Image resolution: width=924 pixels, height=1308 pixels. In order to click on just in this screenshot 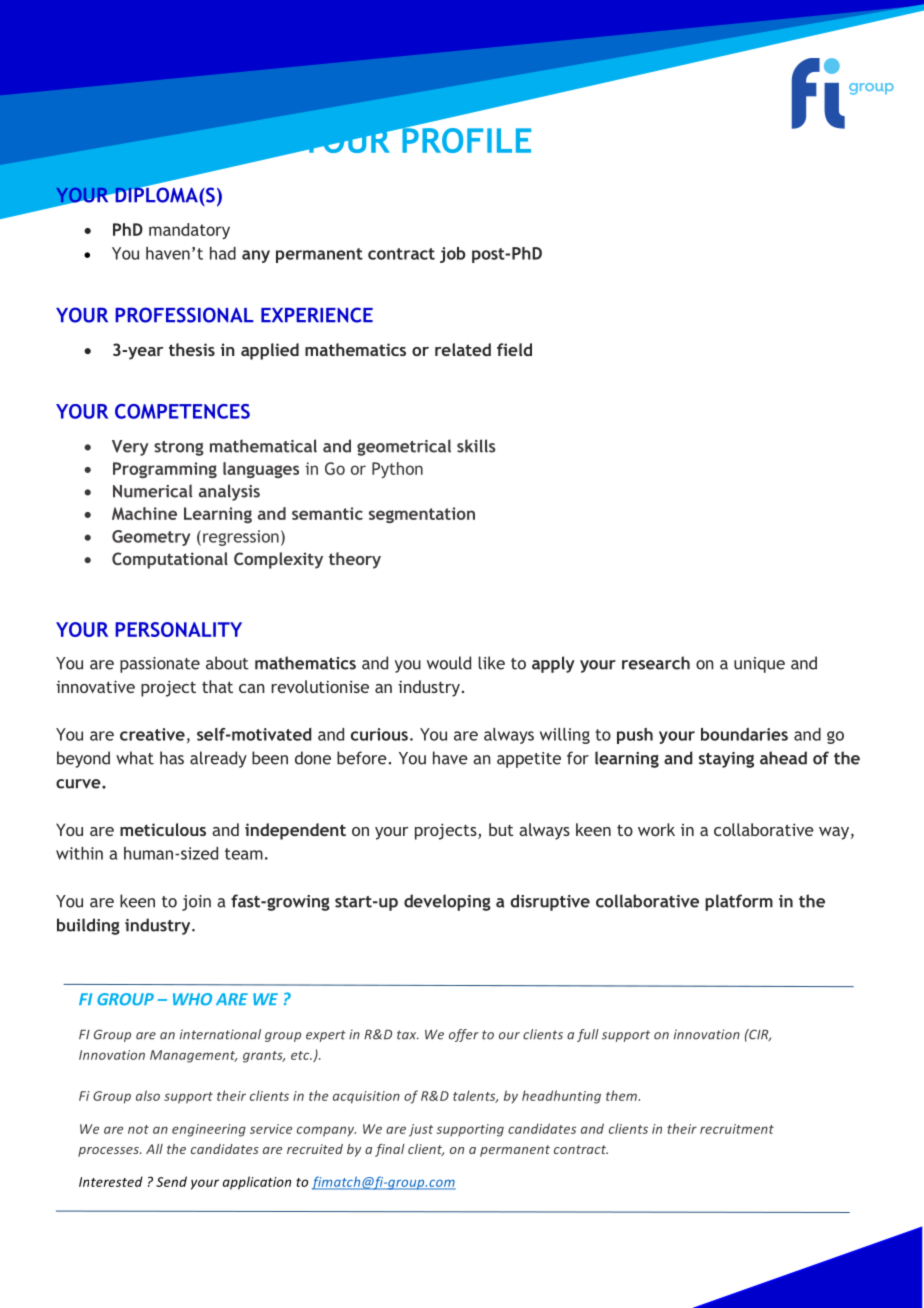, I will do `click(421, 1130)`.
